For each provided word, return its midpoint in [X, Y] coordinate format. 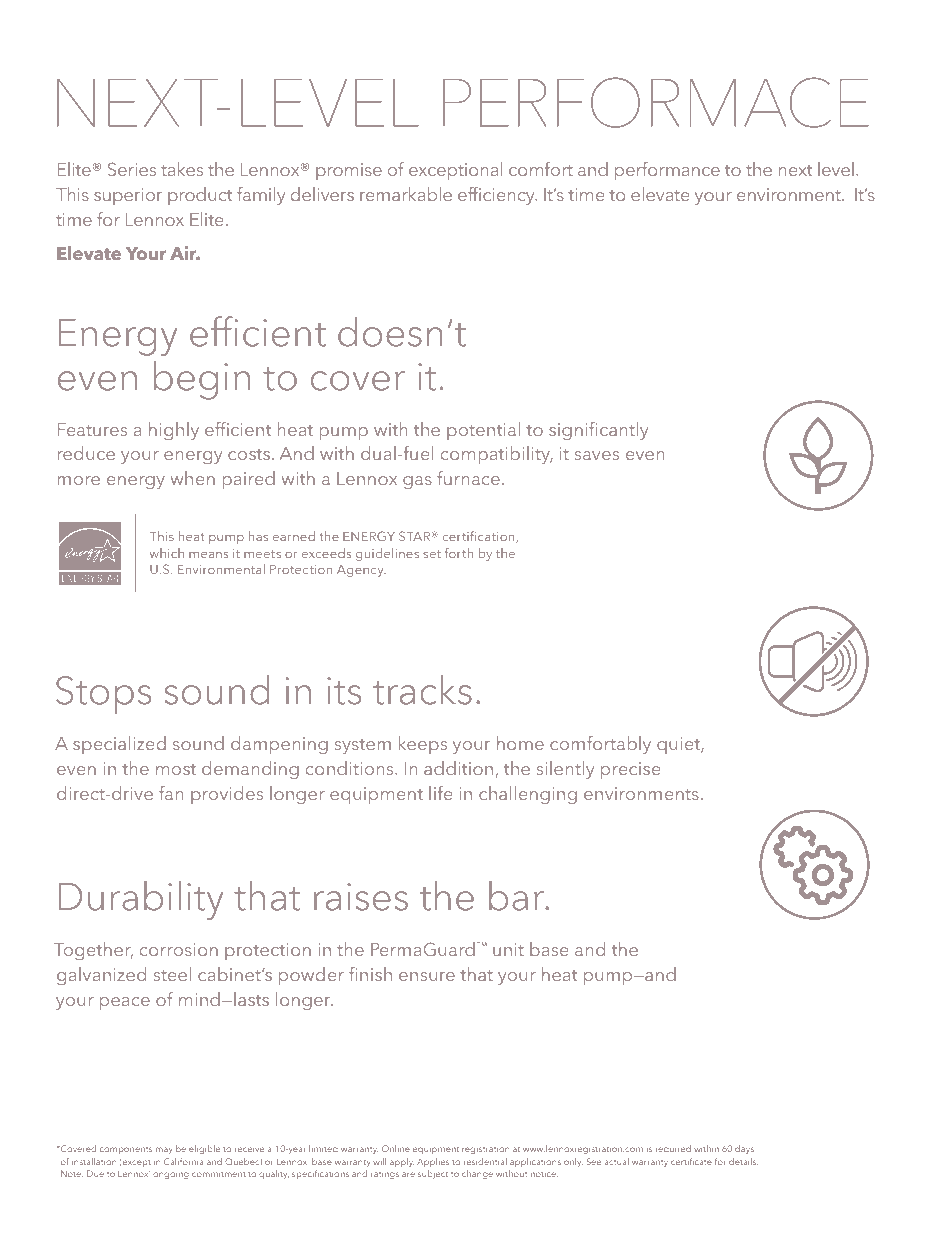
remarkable [406, 194]
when [193, 478]
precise [630, 770]
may [164, 1150]
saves [596, 455]
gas [417, 482]
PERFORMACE [656, 102]
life [440, 793]
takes [182, 169]
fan [171, 793]
